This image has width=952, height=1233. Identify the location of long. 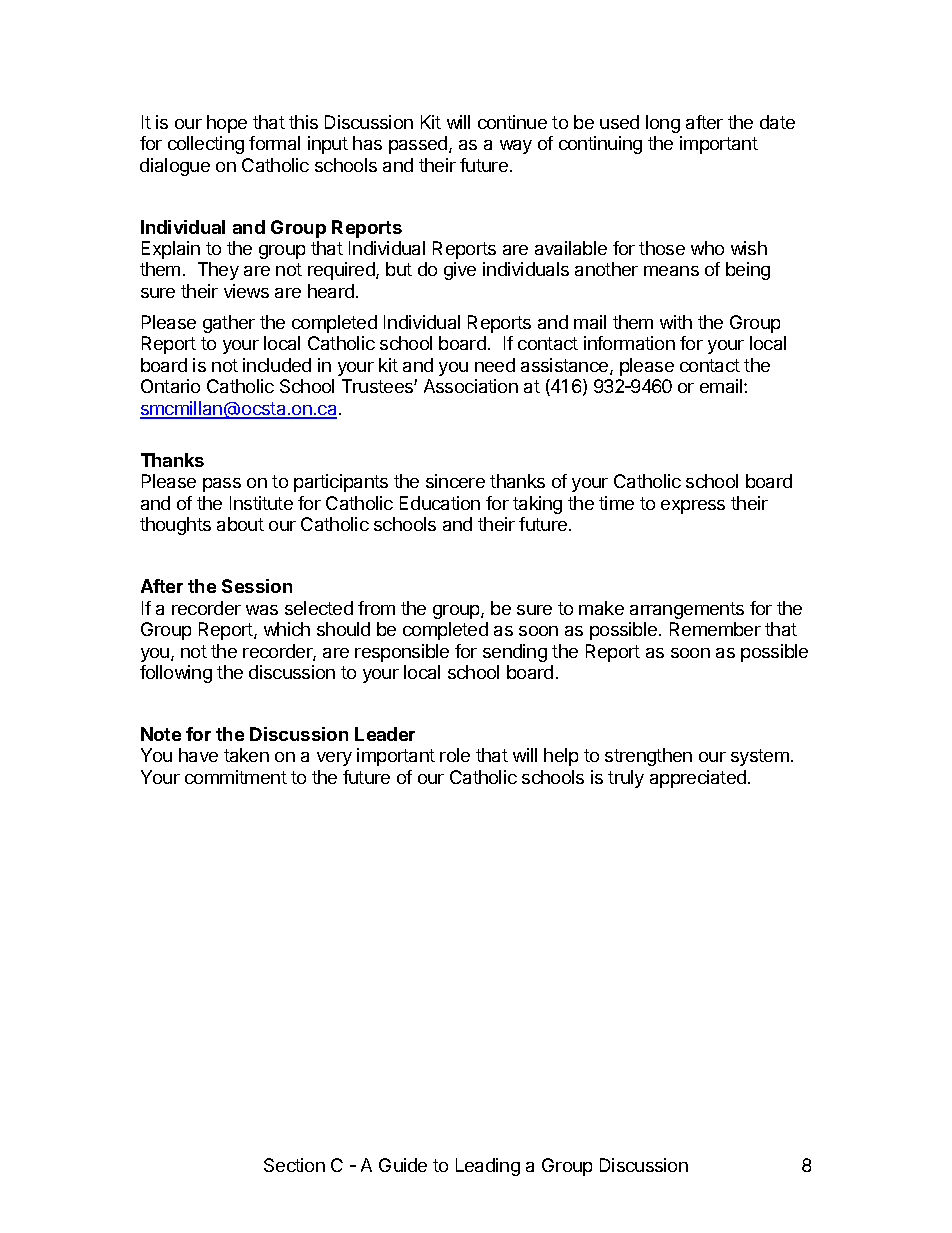
(663, 124).
